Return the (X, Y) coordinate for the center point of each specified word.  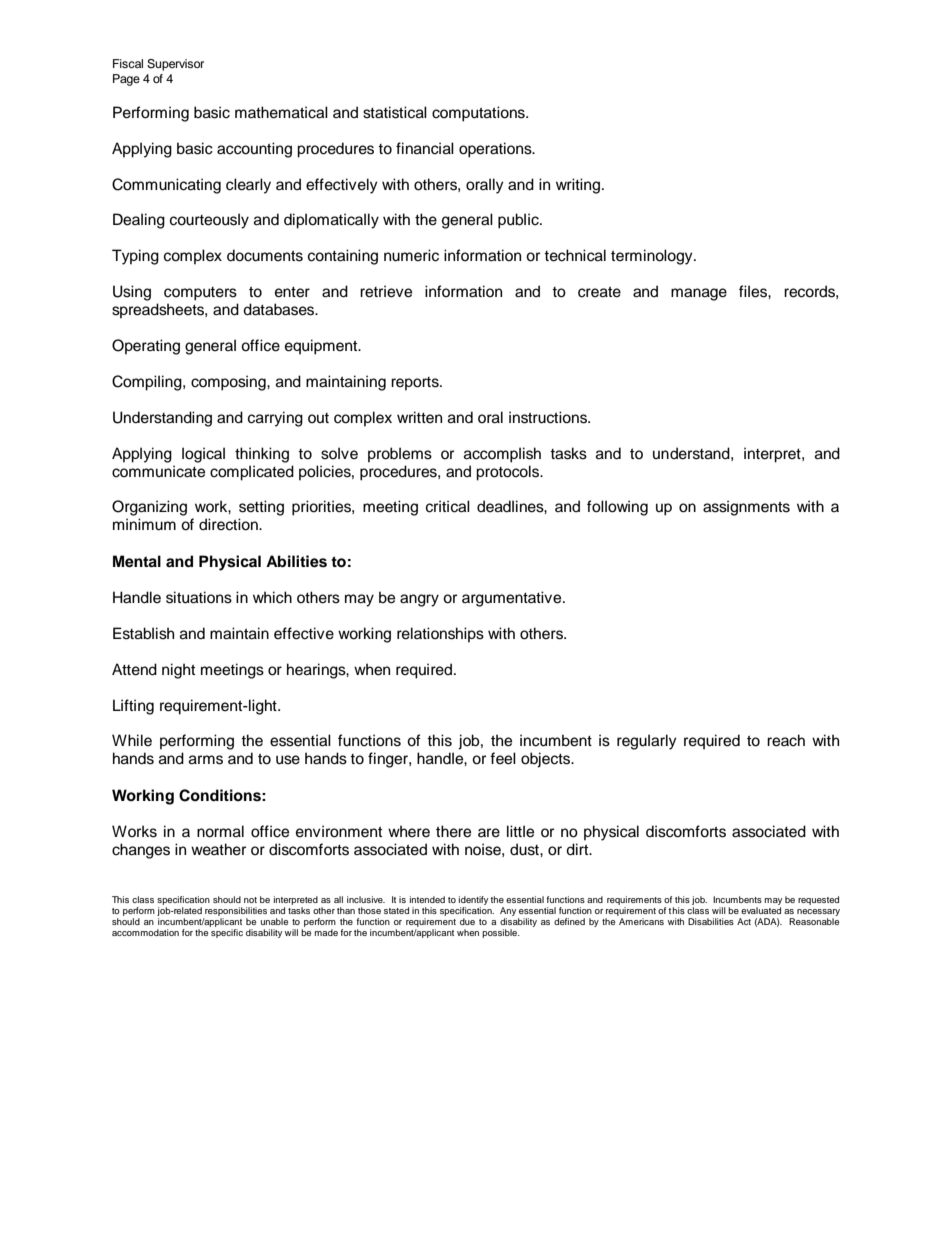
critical (448, 506)
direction (229, 524)
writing (579, 186)
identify (473, 900)
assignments (746, 508)
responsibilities (236, 911)
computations (479, 114)
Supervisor (175, 65)
